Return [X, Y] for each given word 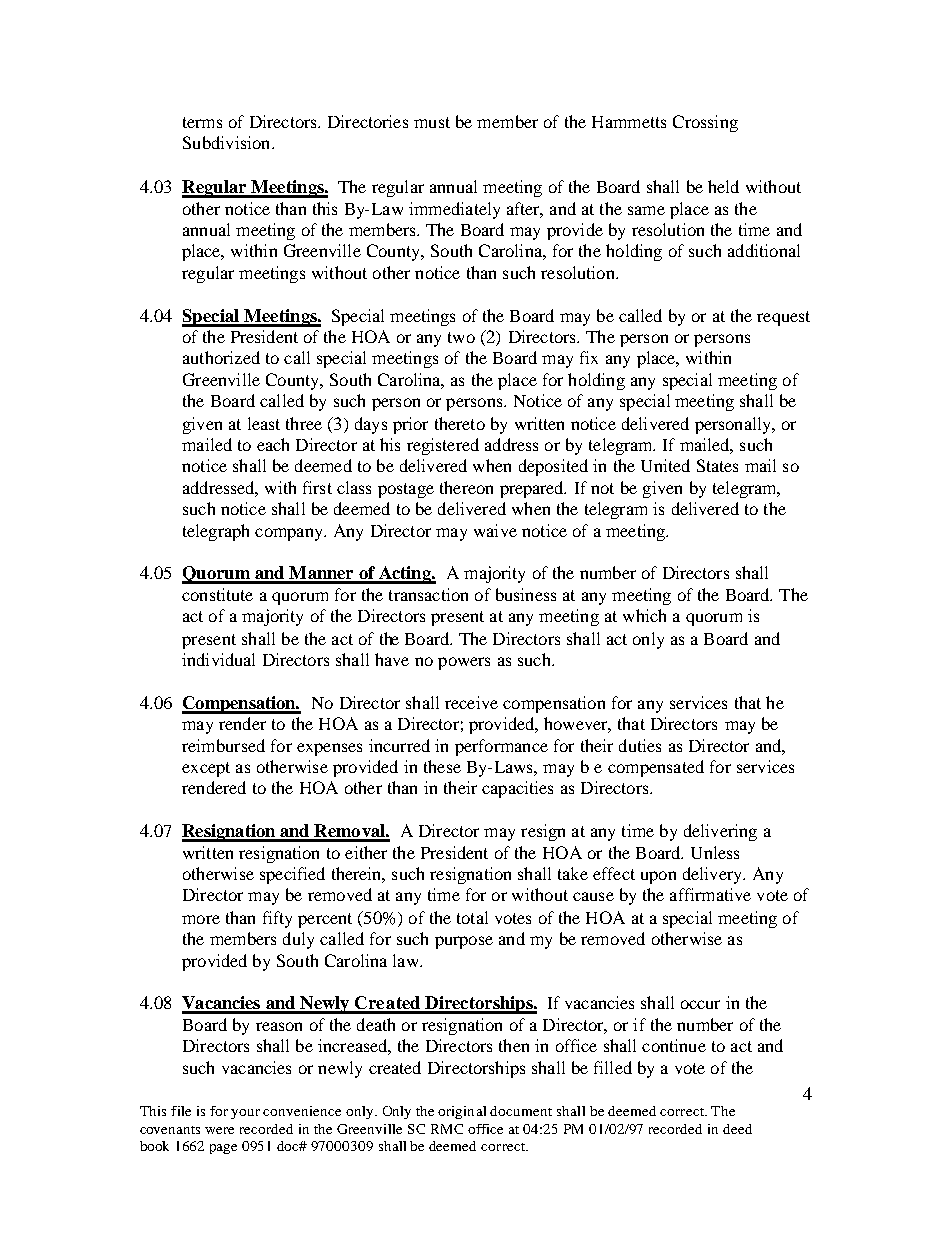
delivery [713, 875]
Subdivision [228, 142]
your [245, 1114]
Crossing [705, 123]
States [717, 465]
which [644, 615]
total [472, 917]
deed [737, 1129]
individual [218, 659]
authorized [221, 357]
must [432, 122]
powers [464, 663]
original [462, 1112]
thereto [460, 423]
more [201, 919]
